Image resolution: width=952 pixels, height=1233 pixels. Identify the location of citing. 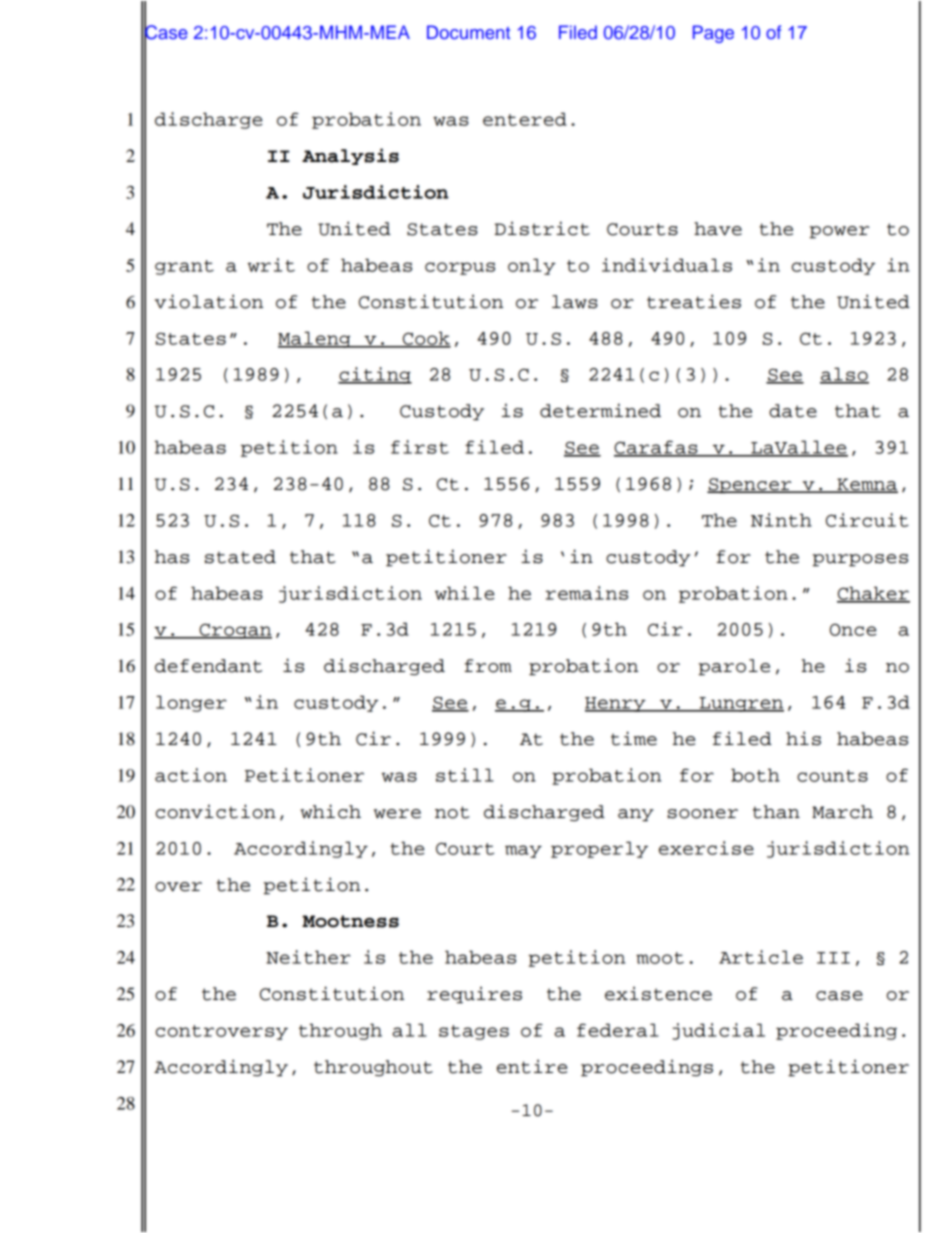
(375, 375).
